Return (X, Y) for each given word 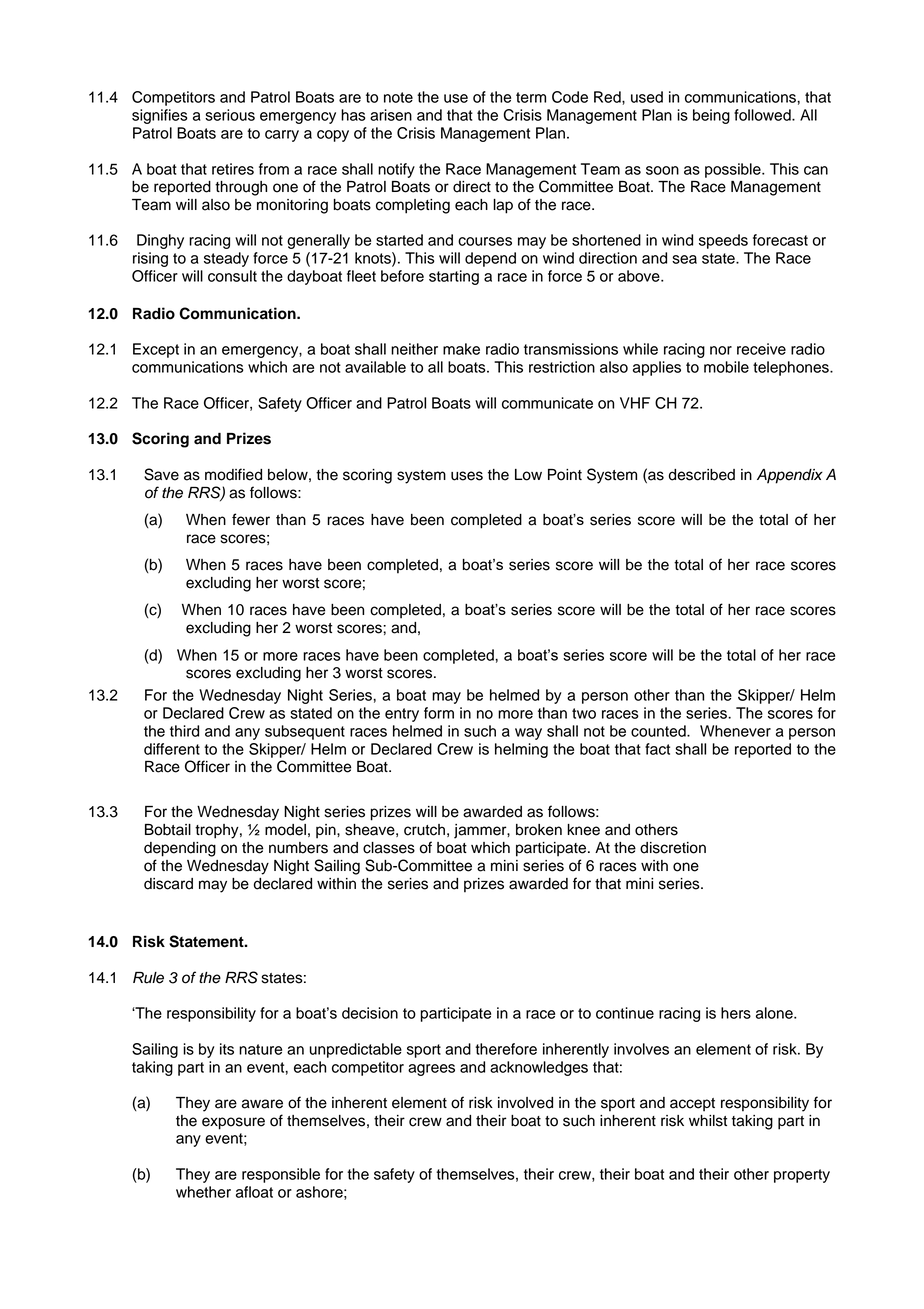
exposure (233, 1123)
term (531, 97)
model (285, 830)
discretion (673, 848)
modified (233, 474)
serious (230, 115)
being (711, 116)
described (702, 475)
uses (467, 476)
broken (539, 830)
